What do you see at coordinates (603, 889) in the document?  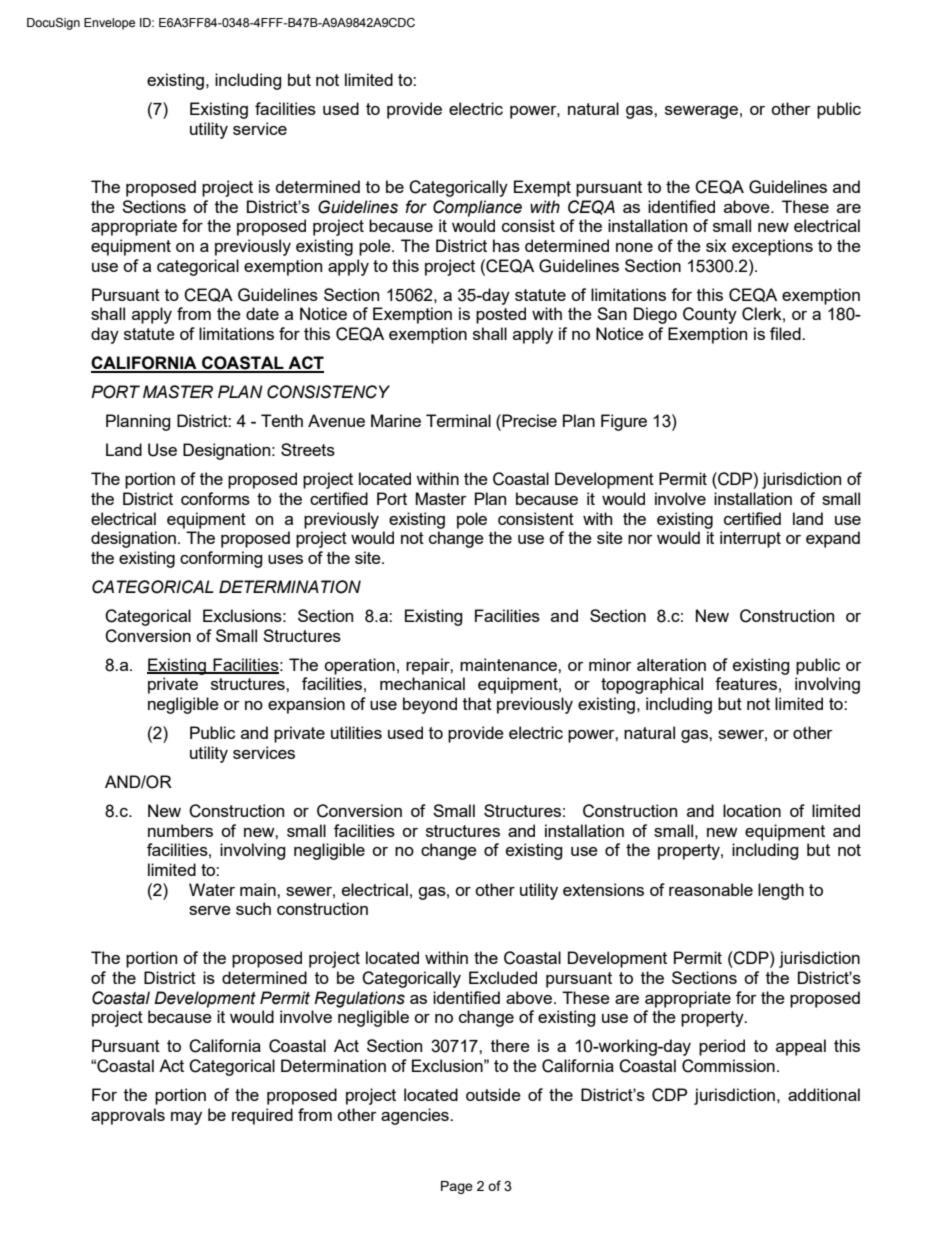 I see `extensions` at bounding box center [603, 889].
